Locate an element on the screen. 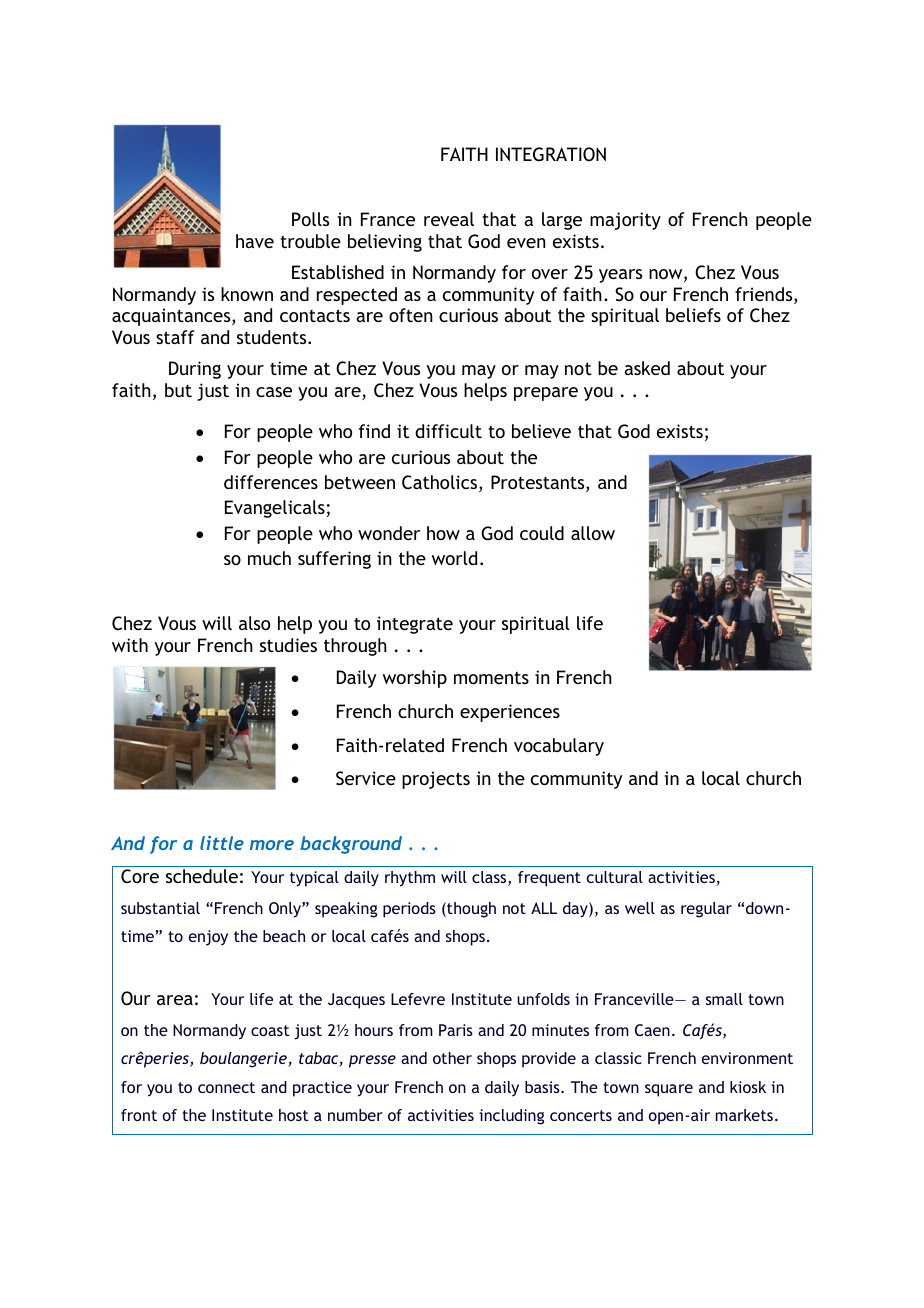  asked is located at coordinates (647, 368).
